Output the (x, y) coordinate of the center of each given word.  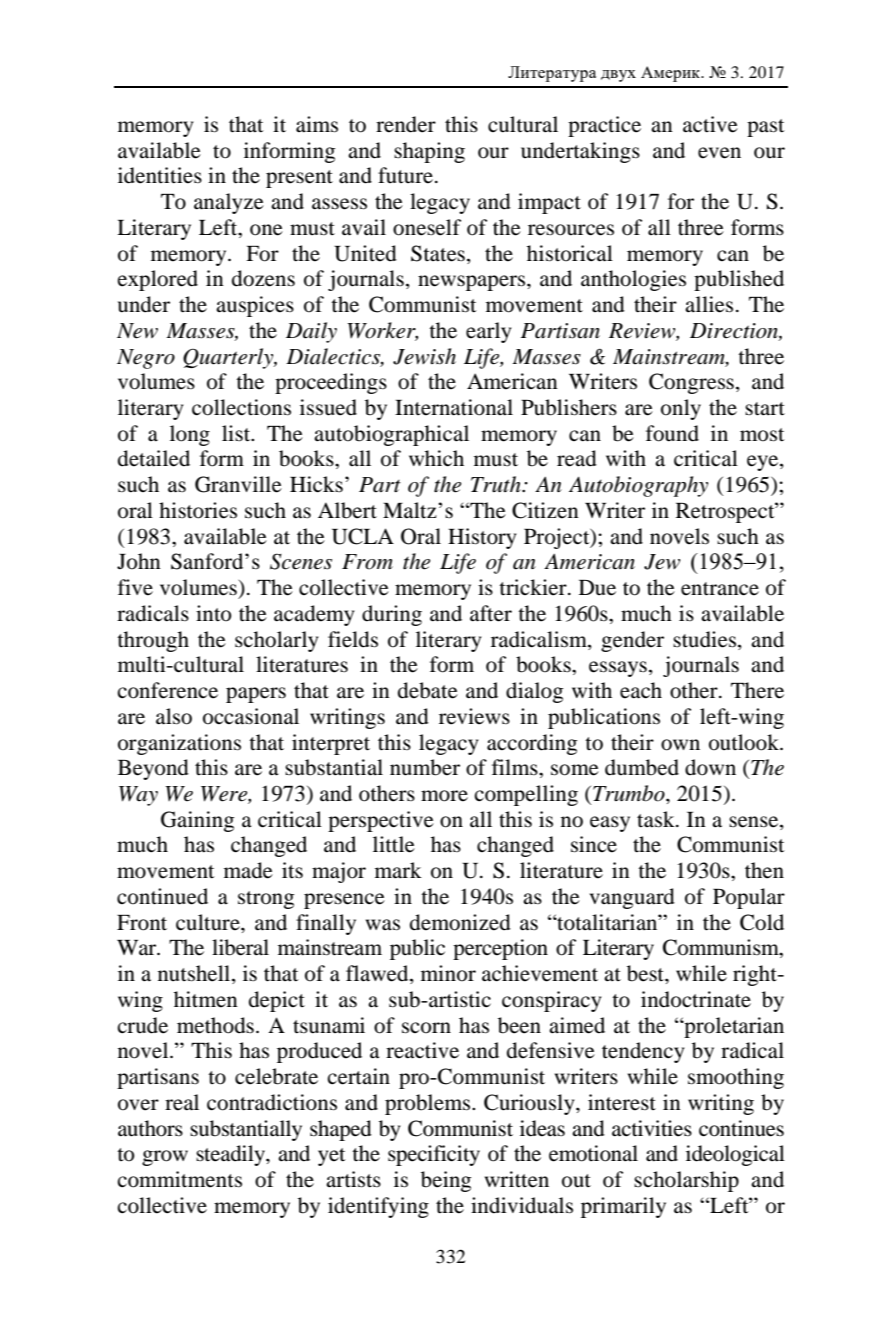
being (446, 1181)
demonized (460, 922)
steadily (231, 1155)
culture (209, 922)
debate (428, 690)
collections (241, 407)
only (681, 409)
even (719, 153)
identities (160, 175)
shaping (429, 152)
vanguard (632, 898)
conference (167, 690)
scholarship (686, 1181)
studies (706, 639)
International (454, 407)
